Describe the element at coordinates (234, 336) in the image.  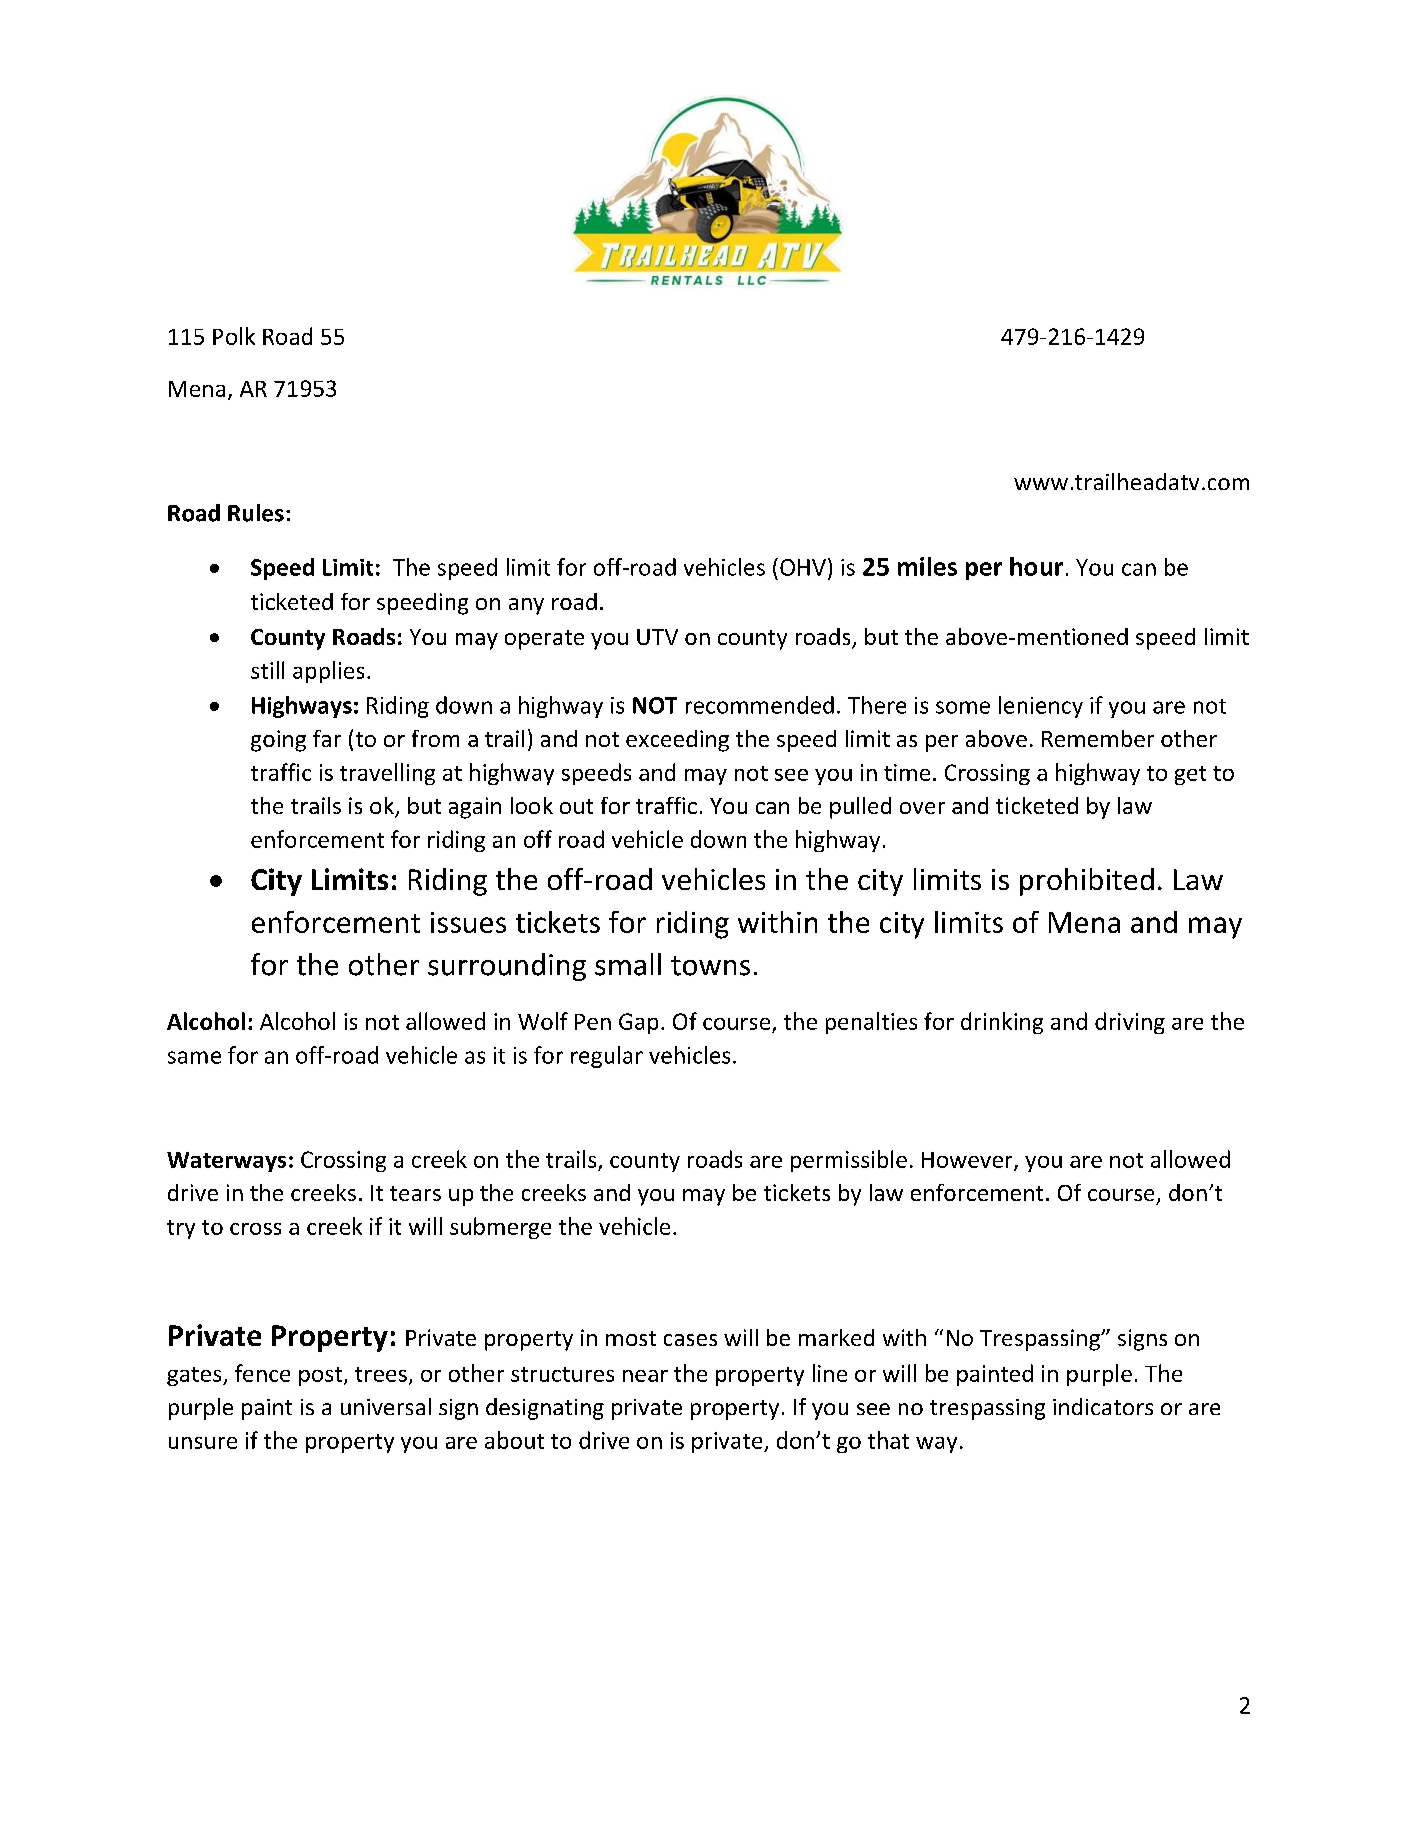
I see `Polk` at that location.
